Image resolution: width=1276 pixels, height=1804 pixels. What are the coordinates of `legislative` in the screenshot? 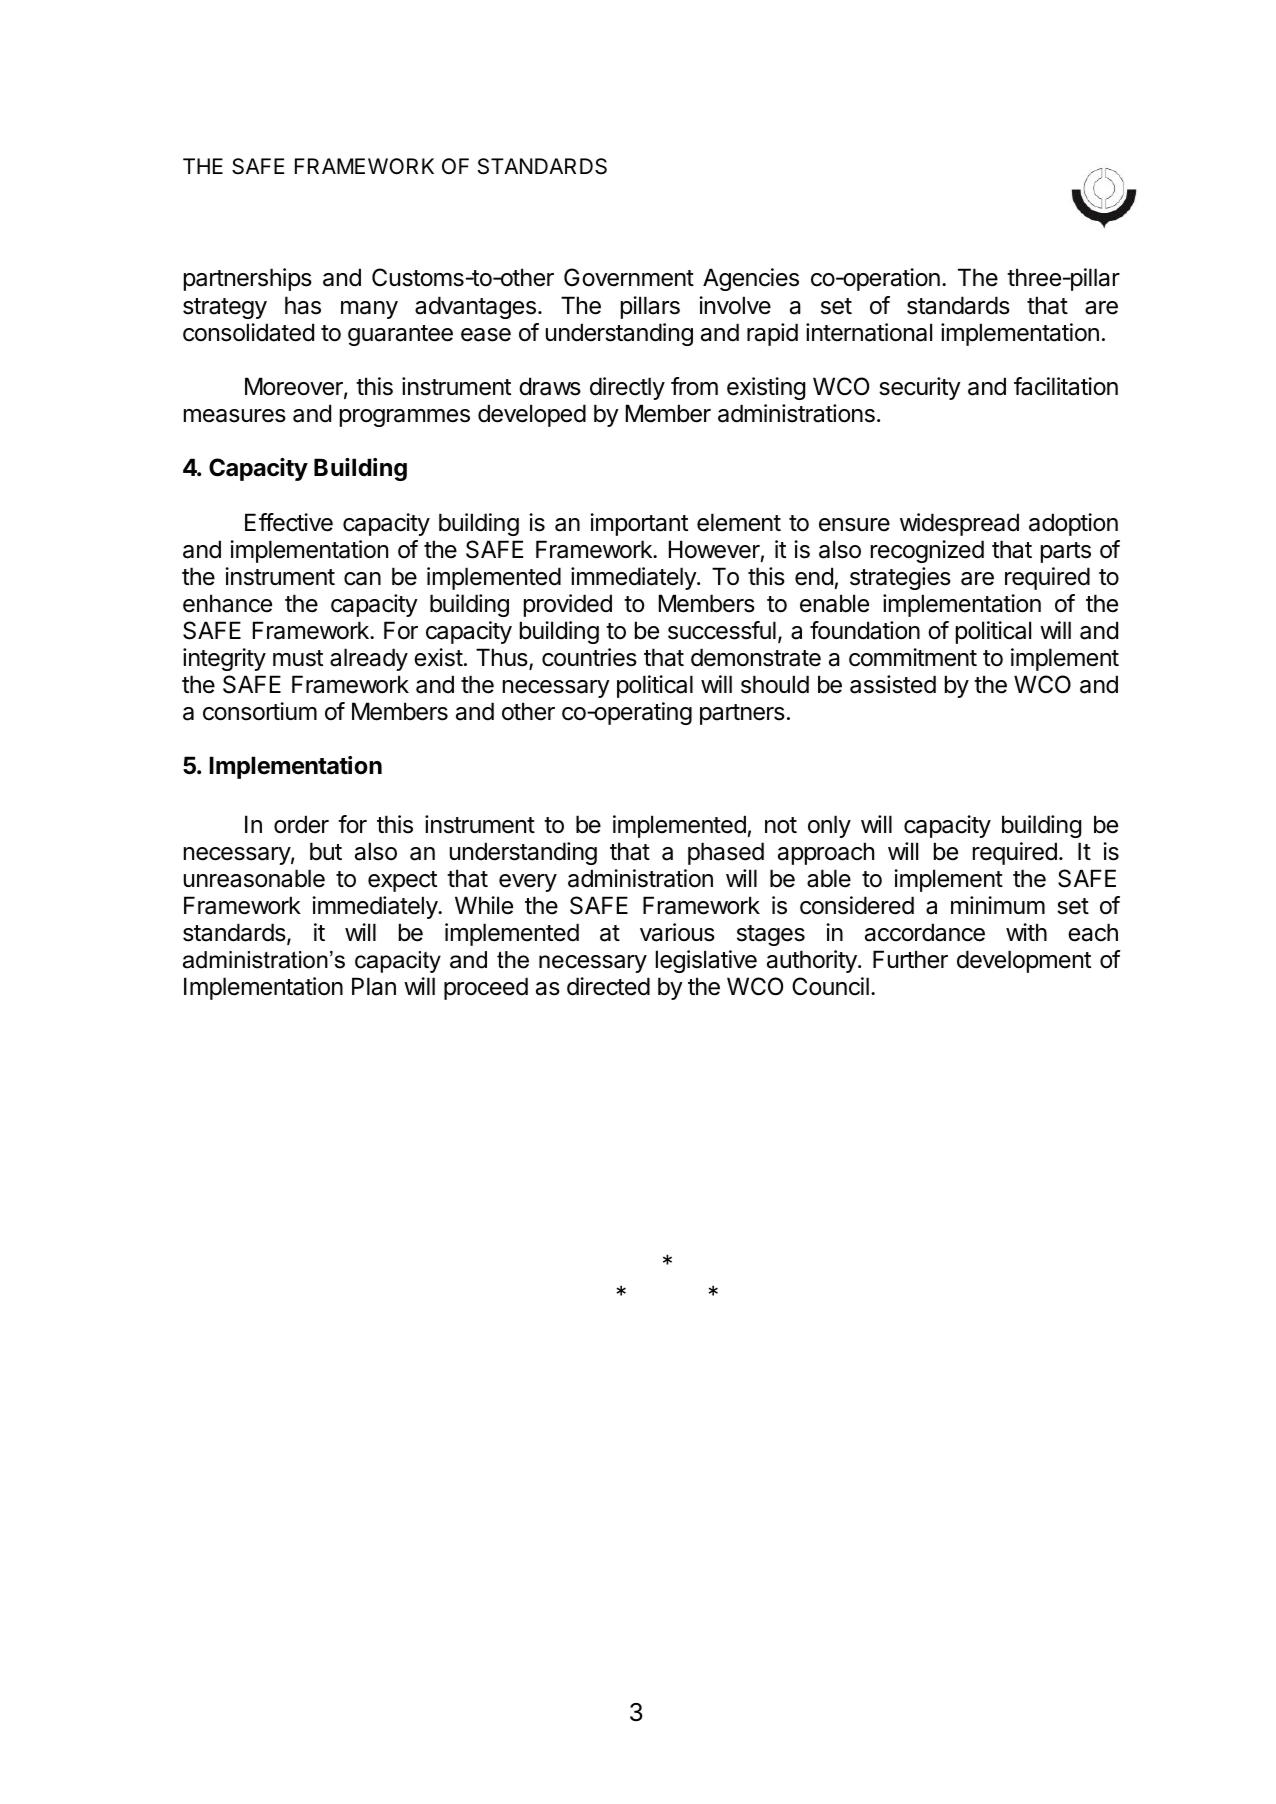 It's located at (706, 961).
